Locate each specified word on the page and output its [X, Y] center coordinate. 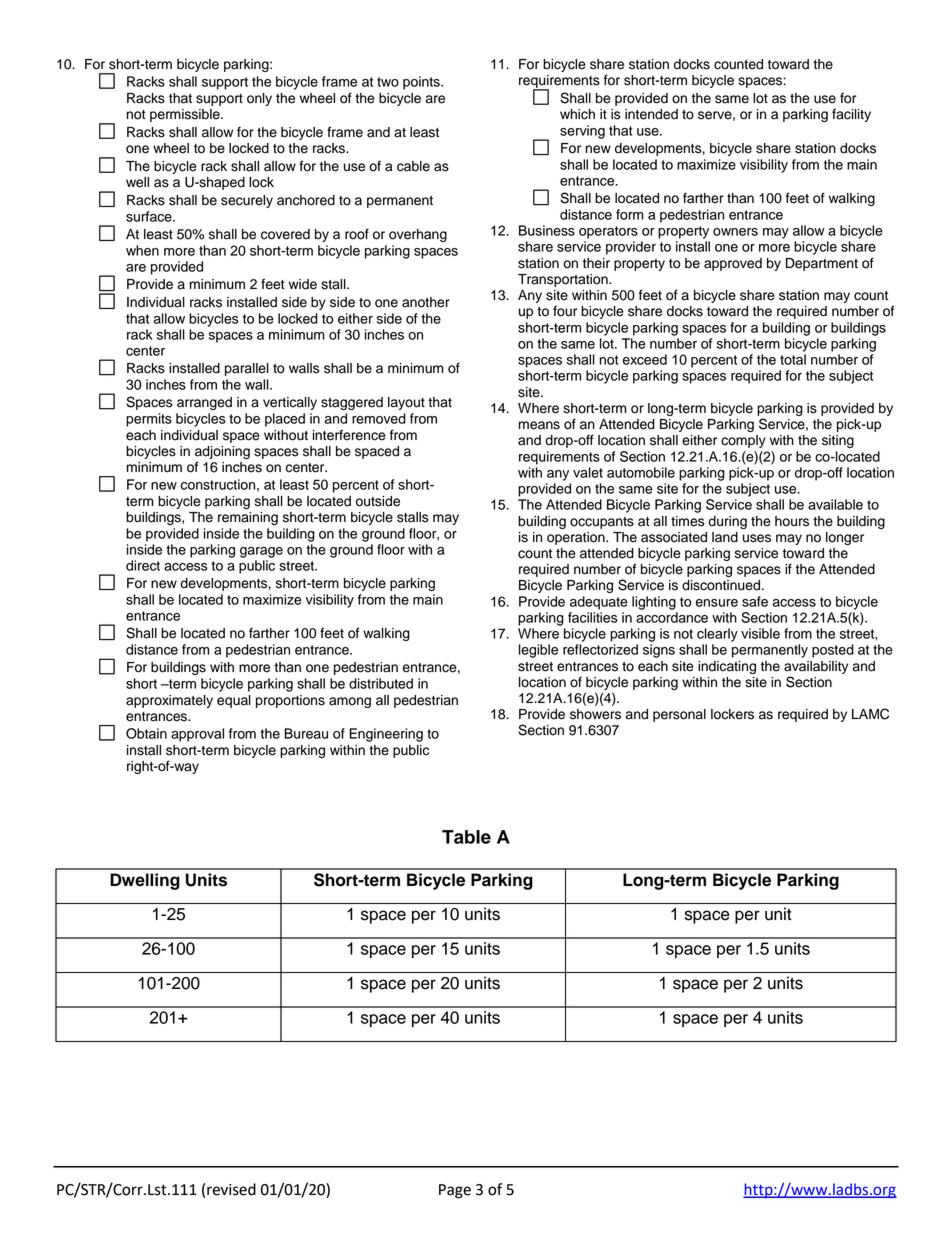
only [259, 99]
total [793, 359]
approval [197, 735]
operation [577, 538]
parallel [247, 369]
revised [231, 1189]
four [565, 311]
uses [757, 538]
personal [679, 715]
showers [595, 714]
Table [466, 837]
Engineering [386, 735]
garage [261, 552]
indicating [727, 667]
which [577, 114]
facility [851, 115]
